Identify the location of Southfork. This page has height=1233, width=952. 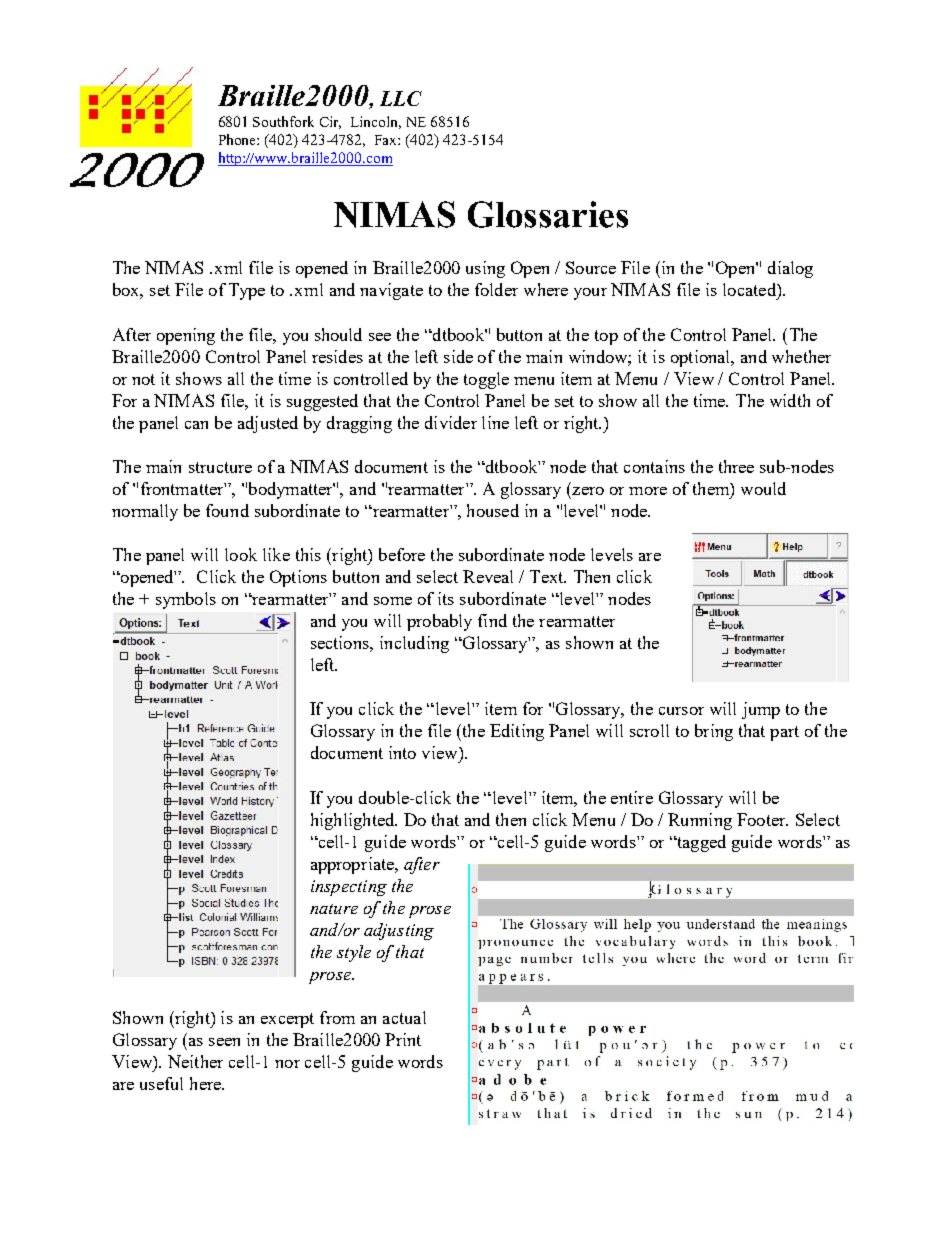
(283, 121).
